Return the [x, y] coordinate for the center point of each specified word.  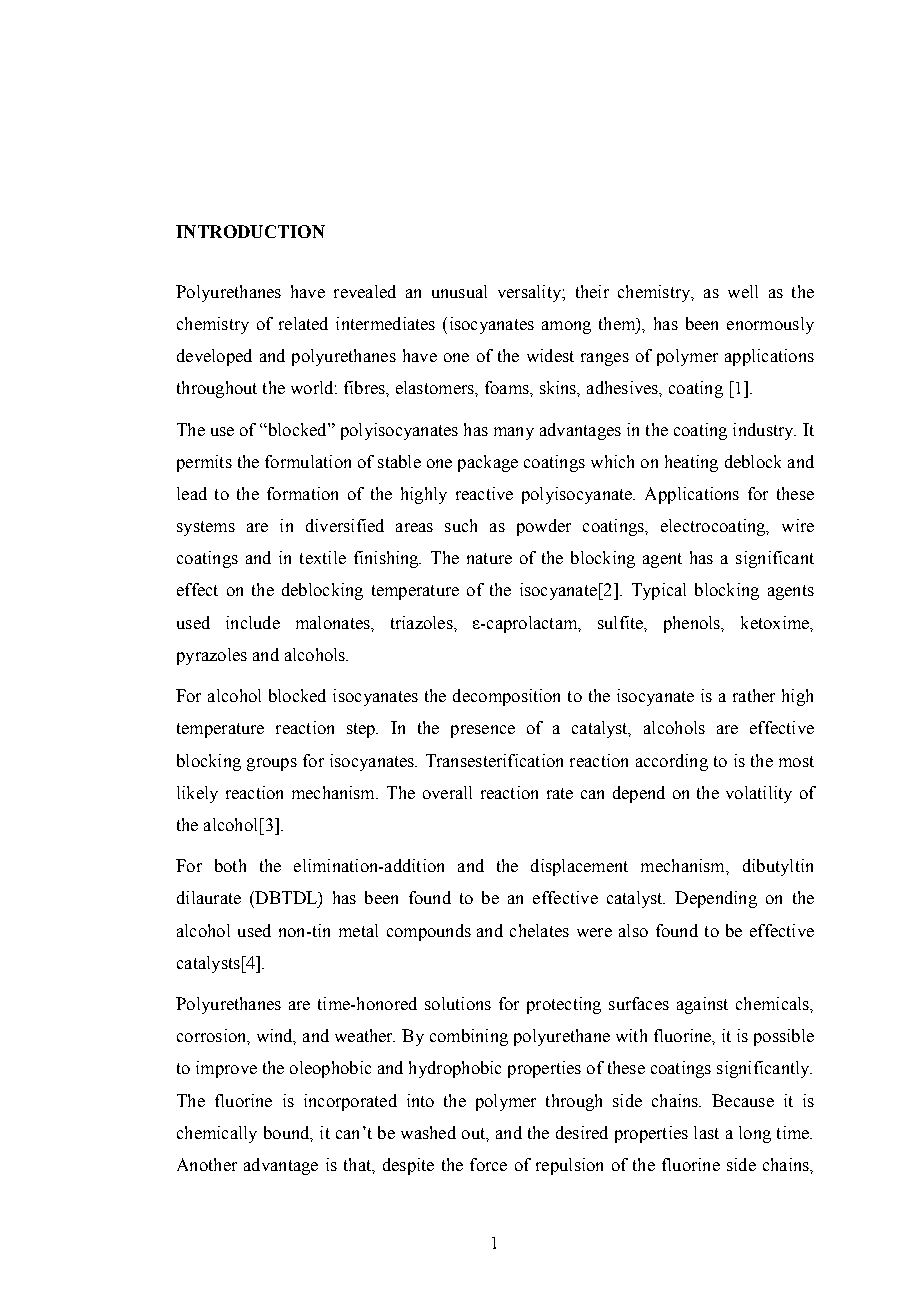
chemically [217, 1134]
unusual [459, 291]
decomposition [506, 697]
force [488, 1164]
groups [272, 764]
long [755, 1134]
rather [754, 695]
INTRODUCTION [250, 231]
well [743, 291]
